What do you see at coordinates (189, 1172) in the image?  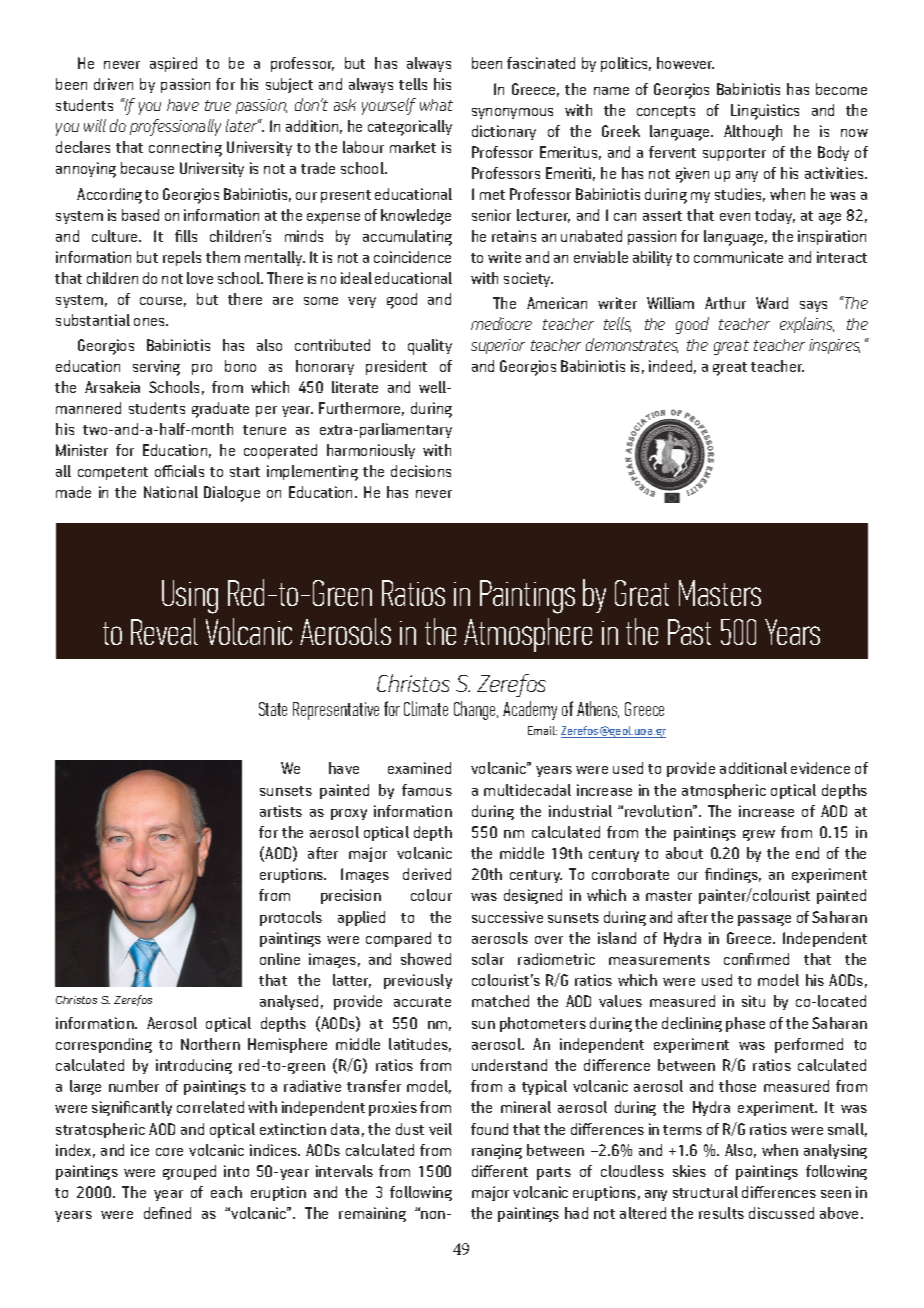 I see `grouped` at bounding box center [189, 1172].
